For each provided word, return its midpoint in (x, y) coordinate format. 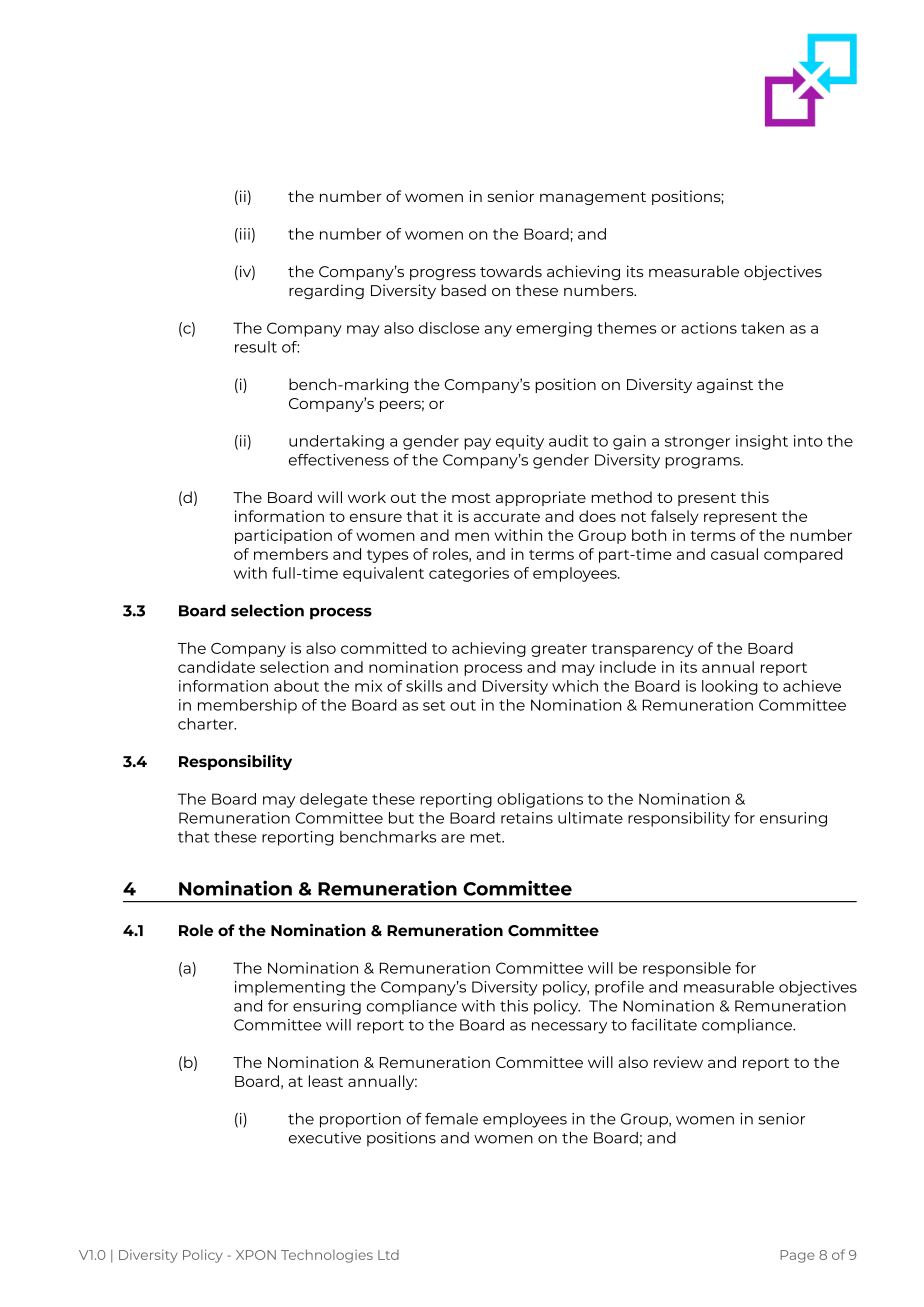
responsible (687, 969)
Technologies (327, 1256)
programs (703, 463)
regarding (326, 291)
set (434, 705)
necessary (569, 1028)
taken (762, 328)
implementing (290, 988)
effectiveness (339, 460)
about (296, 686)
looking (730, 687)
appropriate (541, 498)
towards (511, 271)
